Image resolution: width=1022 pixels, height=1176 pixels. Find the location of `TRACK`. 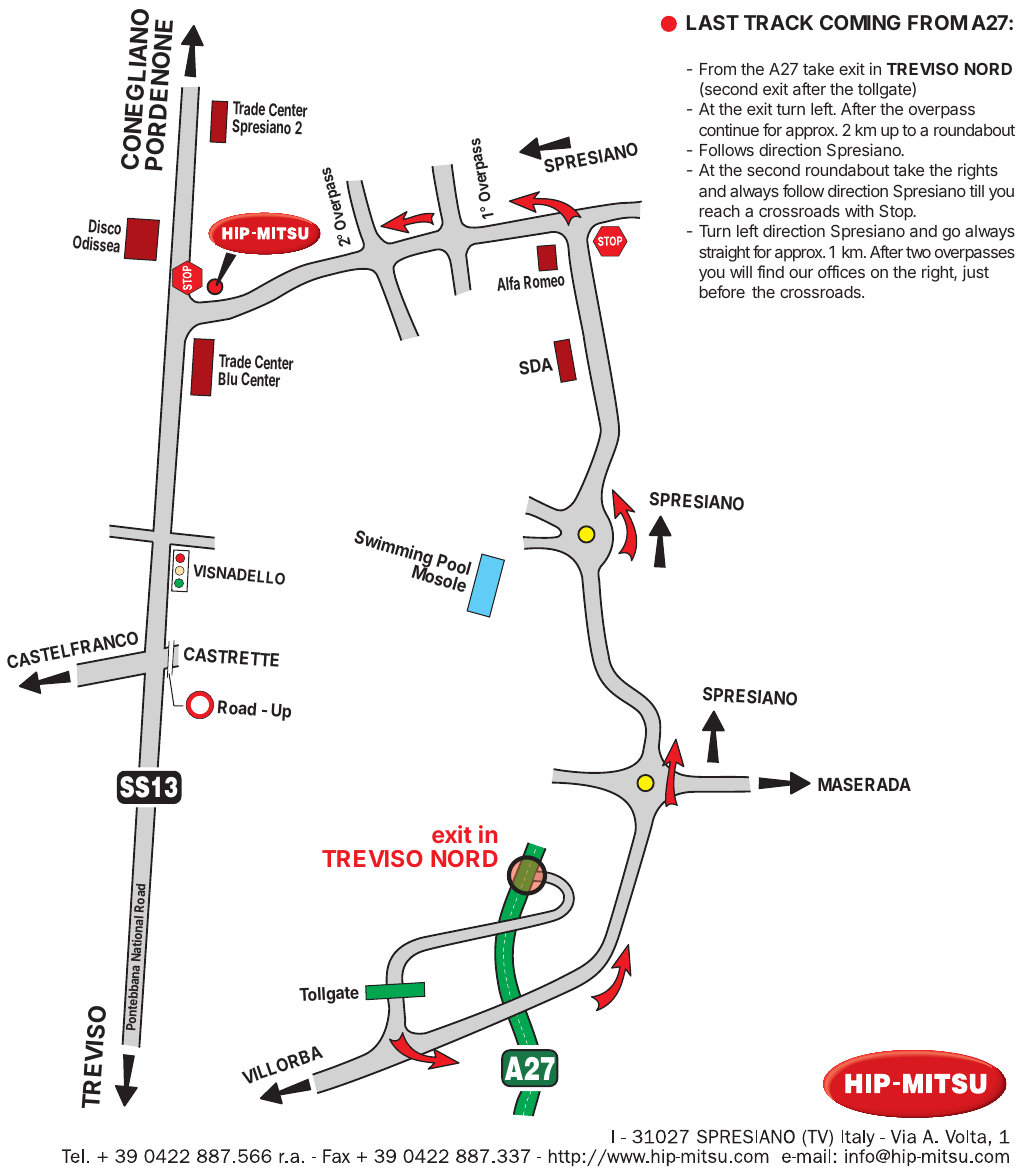

TRACK is located at coordinates (778, 22).
